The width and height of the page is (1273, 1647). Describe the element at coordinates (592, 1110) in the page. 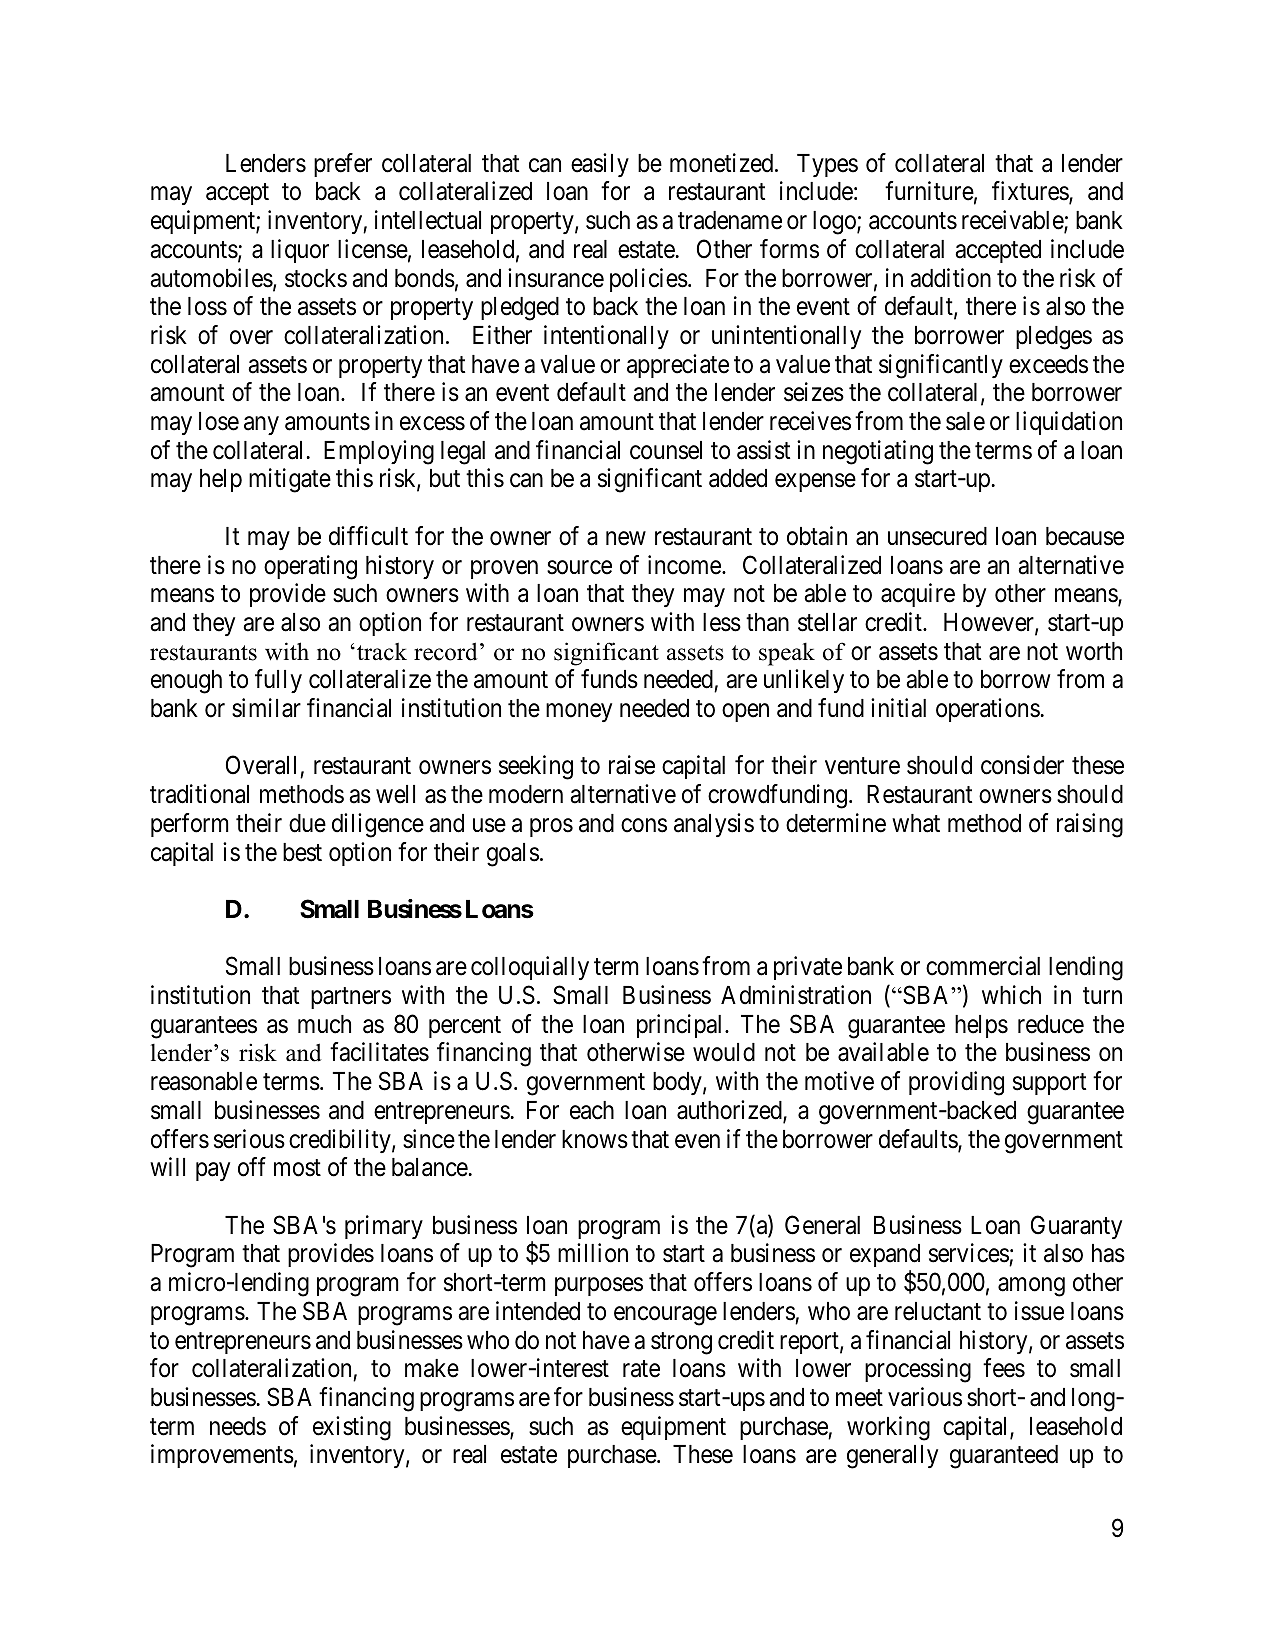

I see `each` at that location.
